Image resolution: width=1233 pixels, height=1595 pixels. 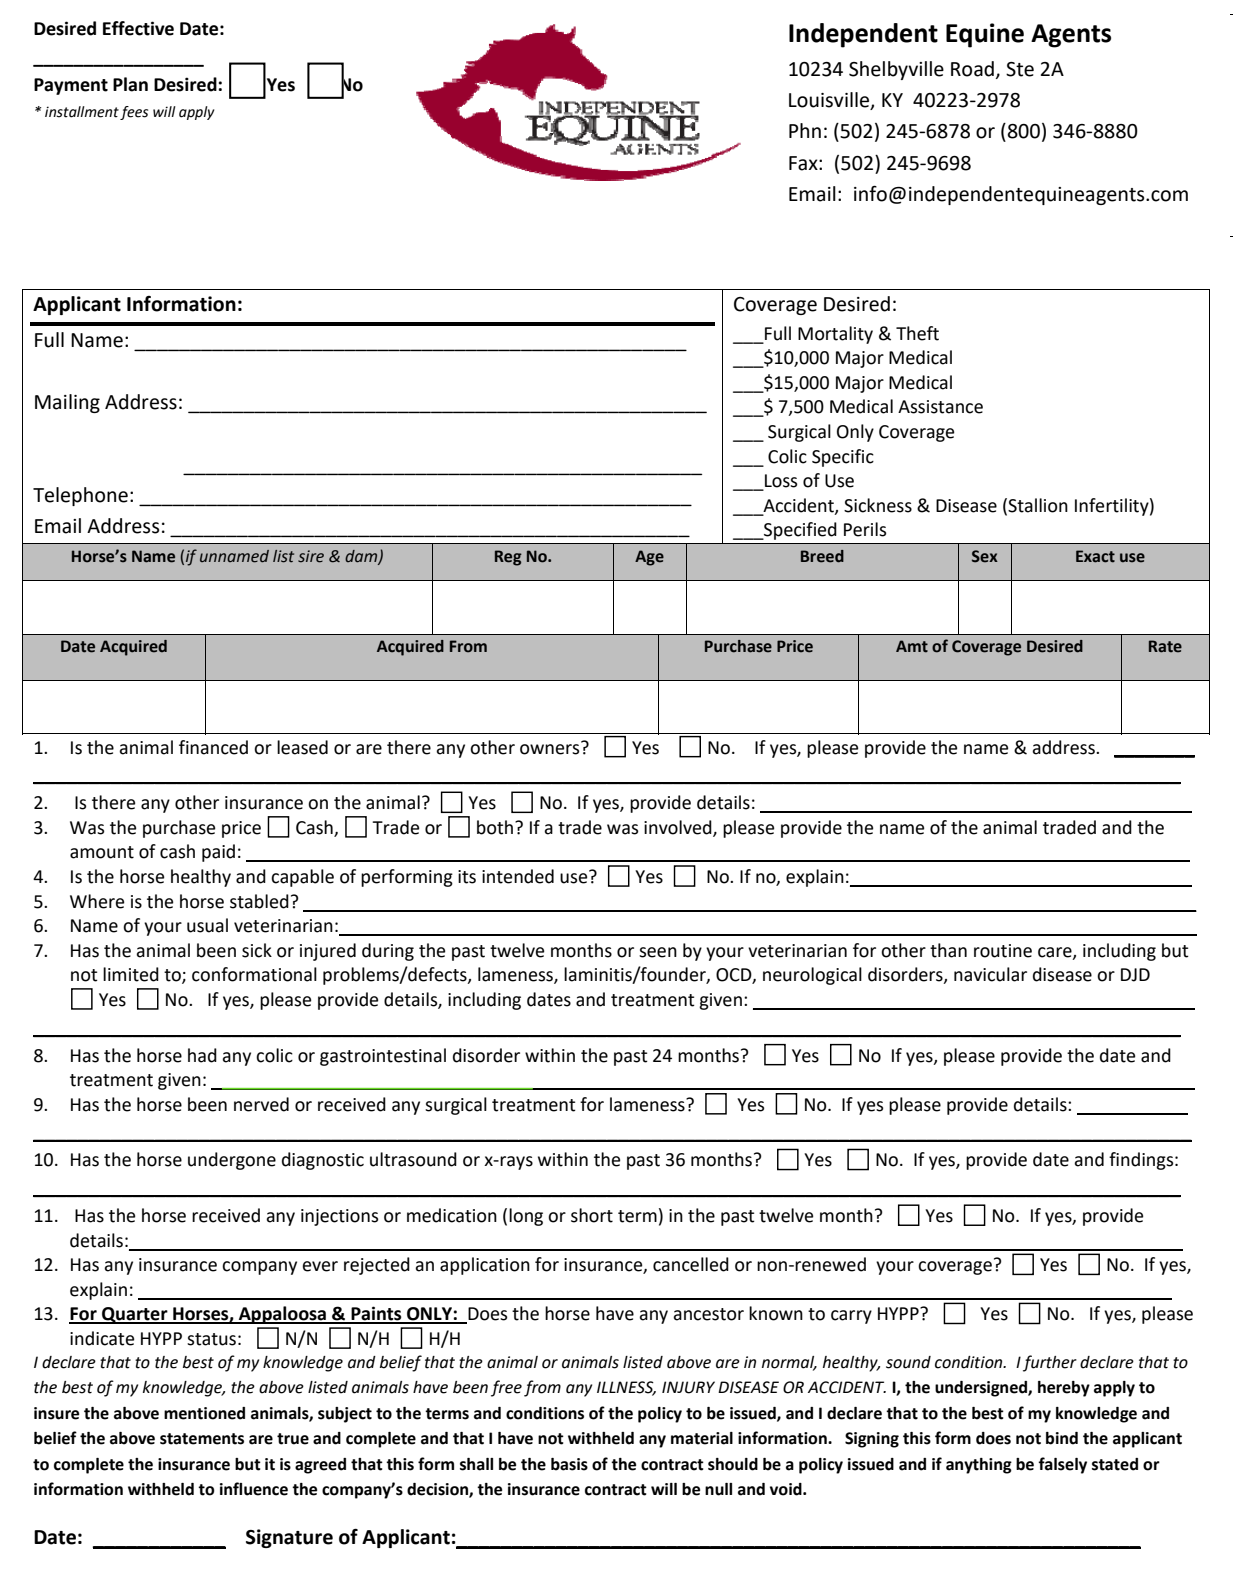 What do you see at coordinates (592, 1215) in the screenshot?
I see `short` at bounding box center [592, 1215].
